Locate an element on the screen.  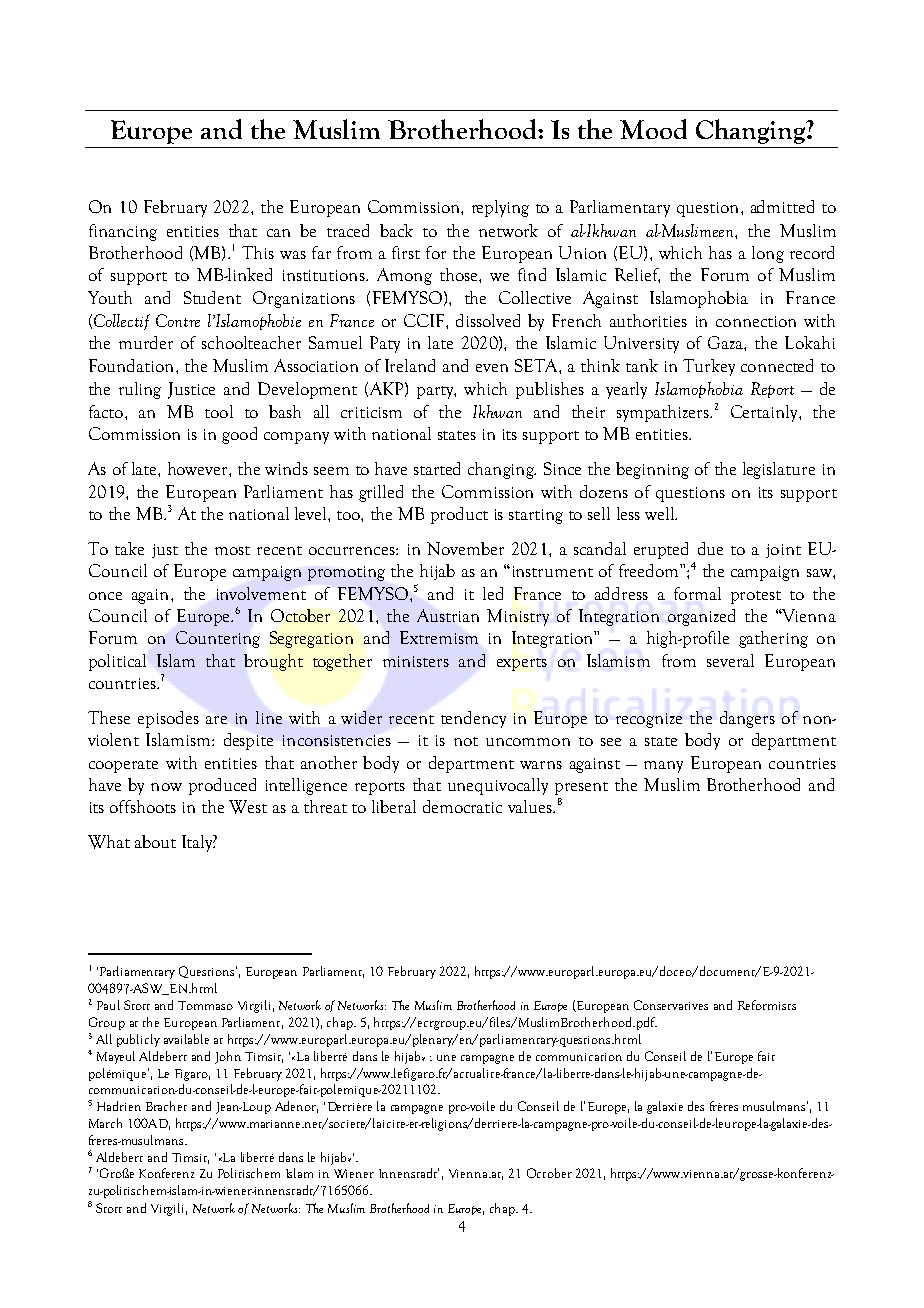
John is located at coordinates (228, 1057).
